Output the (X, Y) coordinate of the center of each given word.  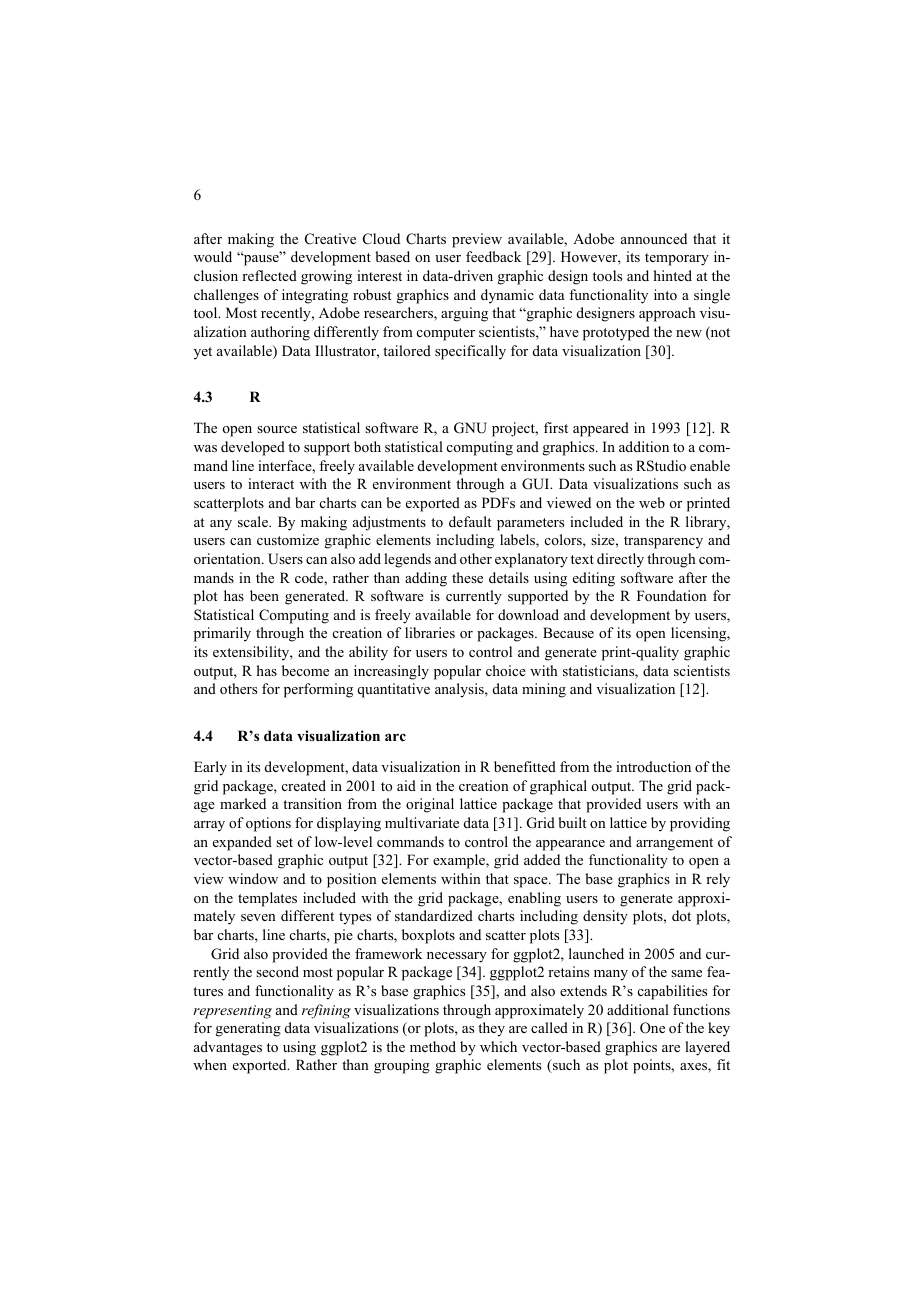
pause (261, 259)
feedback (493, 256)
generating (248, 1029)
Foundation (672, 595)
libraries (430, 632)
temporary (677, 259)
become (305, 670)
